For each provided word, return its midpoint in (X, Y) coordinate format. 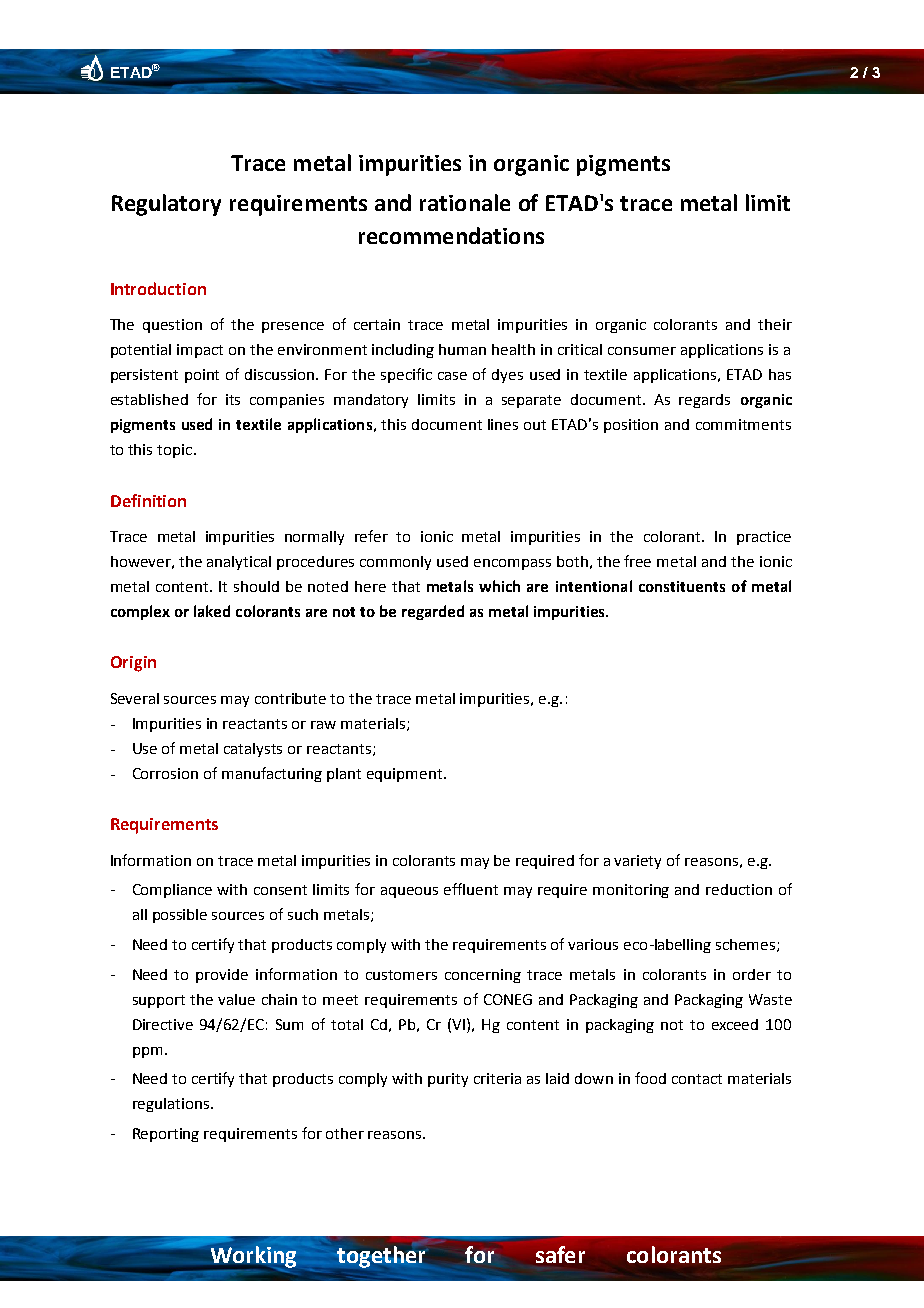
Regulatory (166, 205)
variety (637, 862)
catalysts (253, 750)
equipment (406, 775)
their (775, 324)
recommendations (451, 235)
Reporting (166, 1135)
